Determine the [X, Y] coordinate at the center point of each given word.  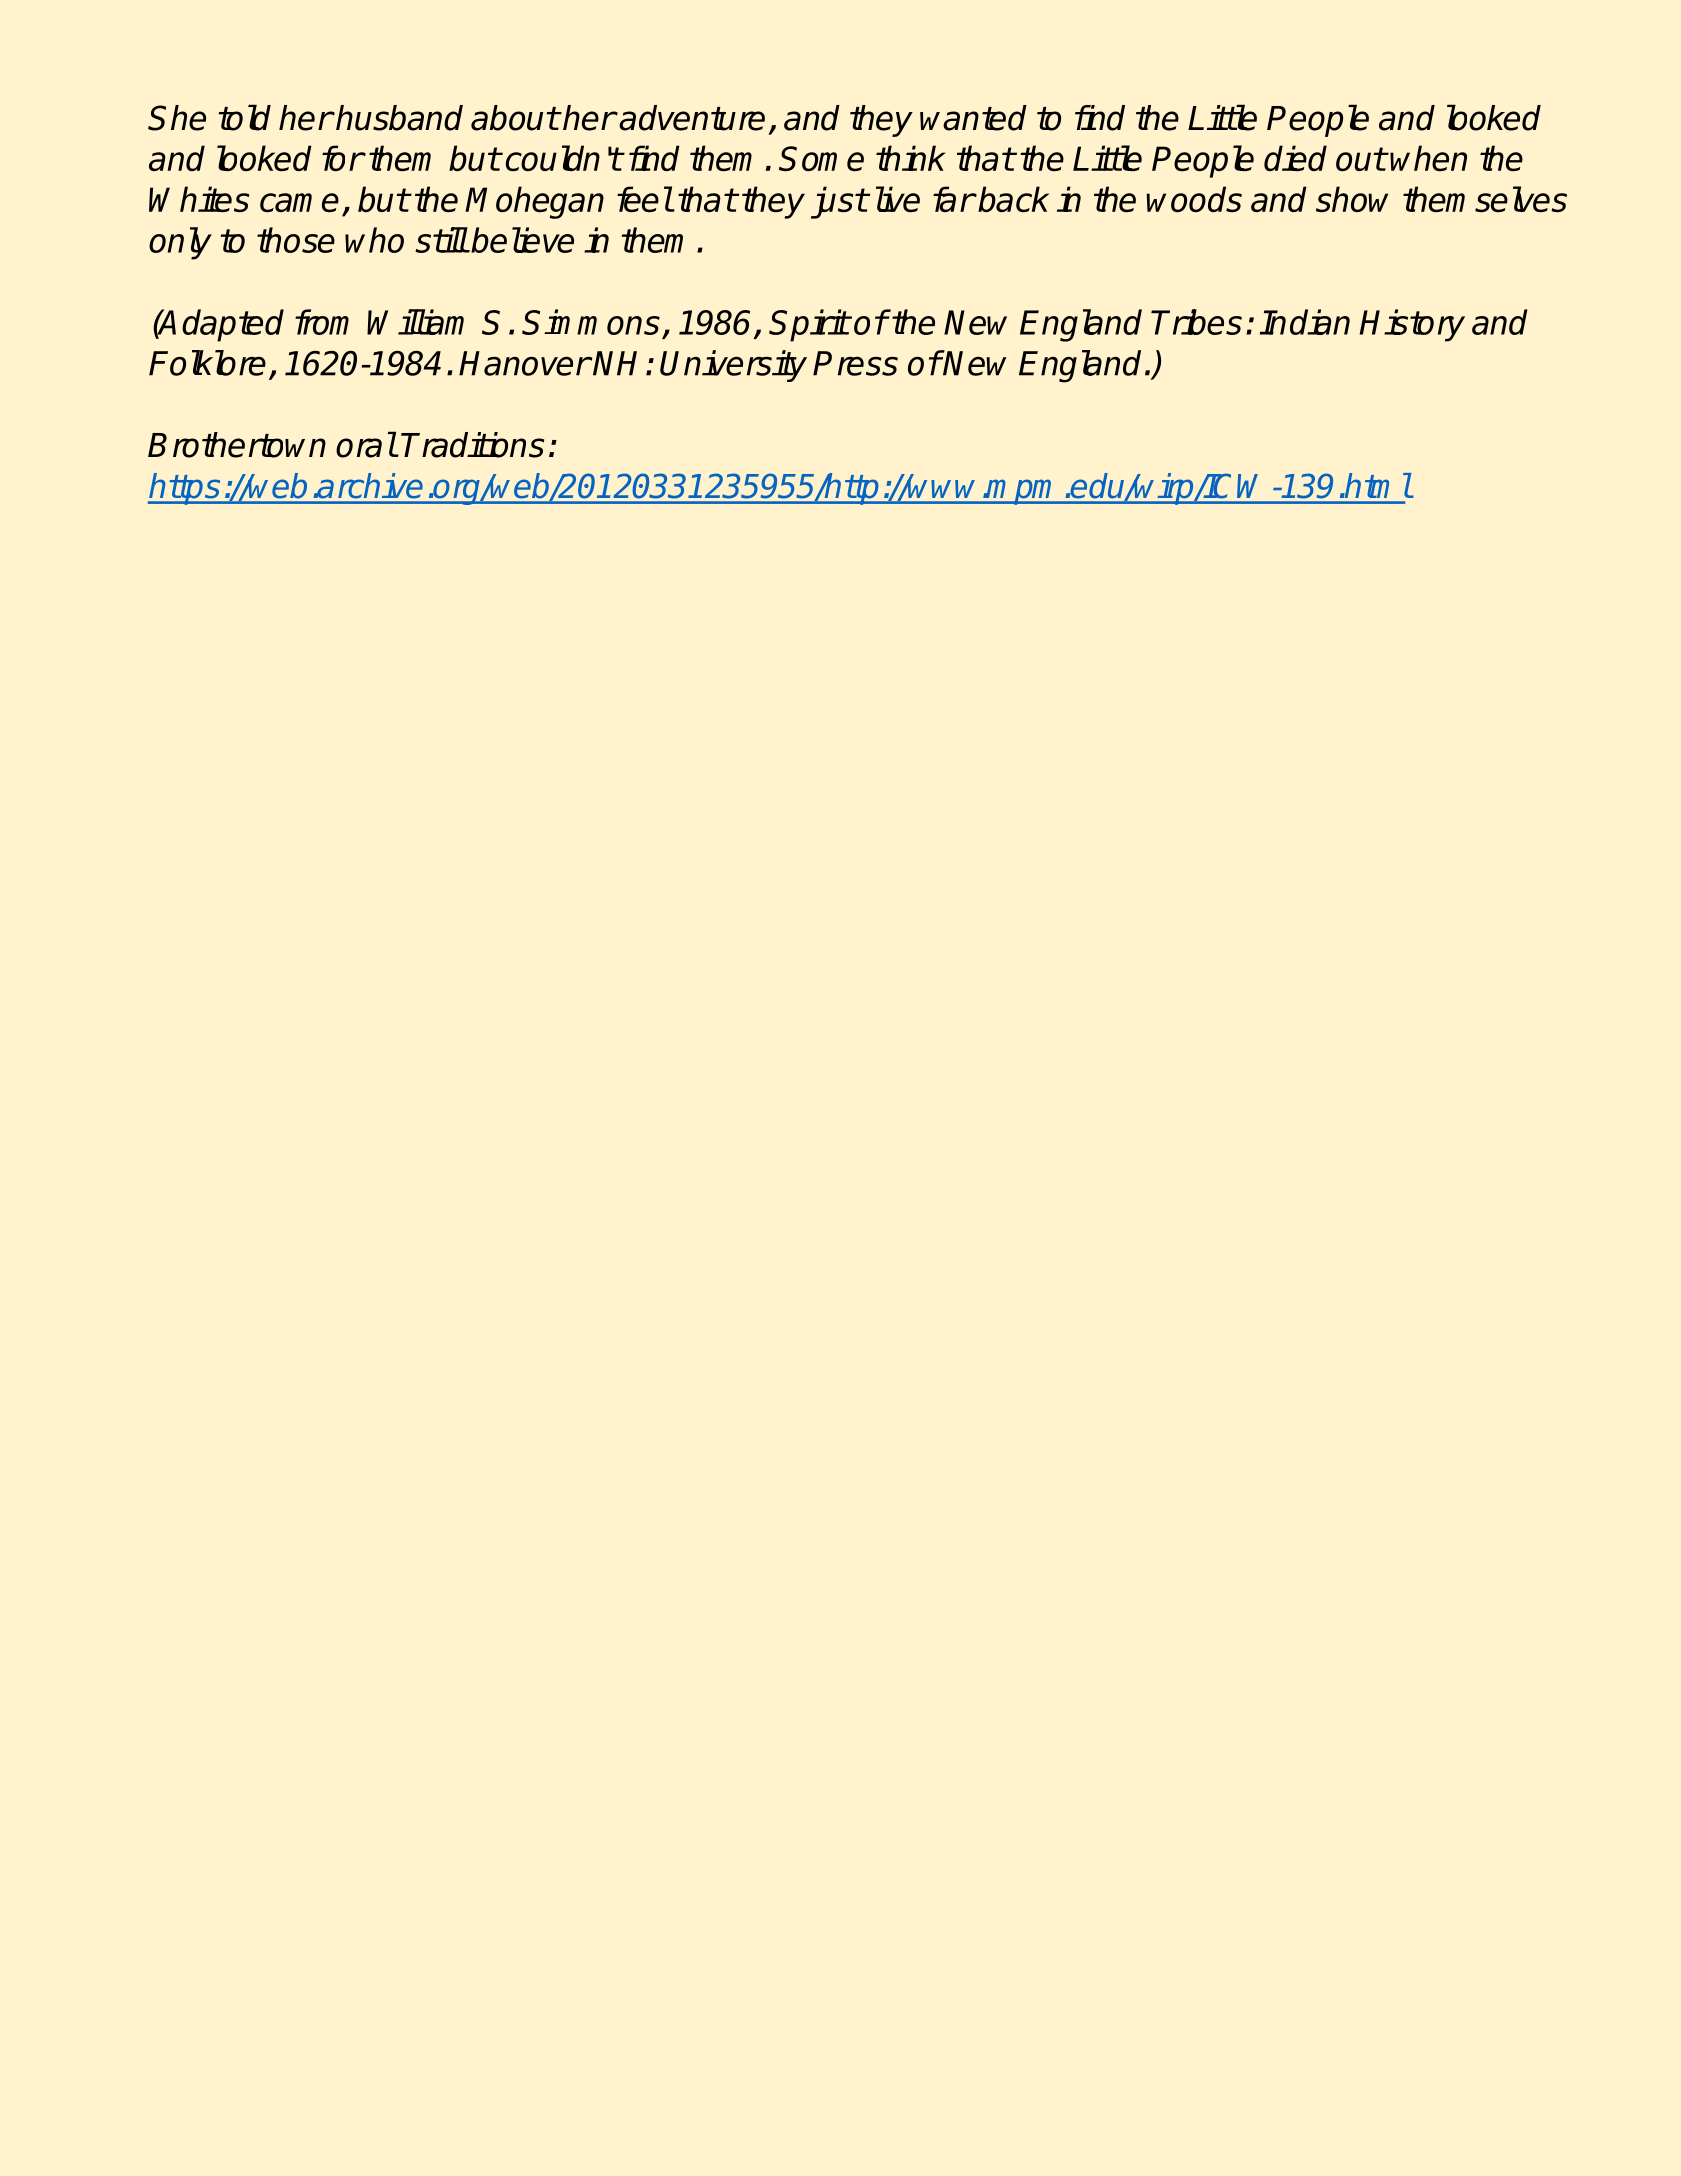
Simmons [591, 322]
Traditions [472, 445]
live [898, 199]
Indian [1305, 322]
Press [855, 363]
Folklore [207, 363]
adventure [692, 118]
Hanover [524, 363]
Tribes [1196, 322]
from [322, 322]
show [1352, 199]
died [1295, 158]
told [244, 117]
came [299, 202]
